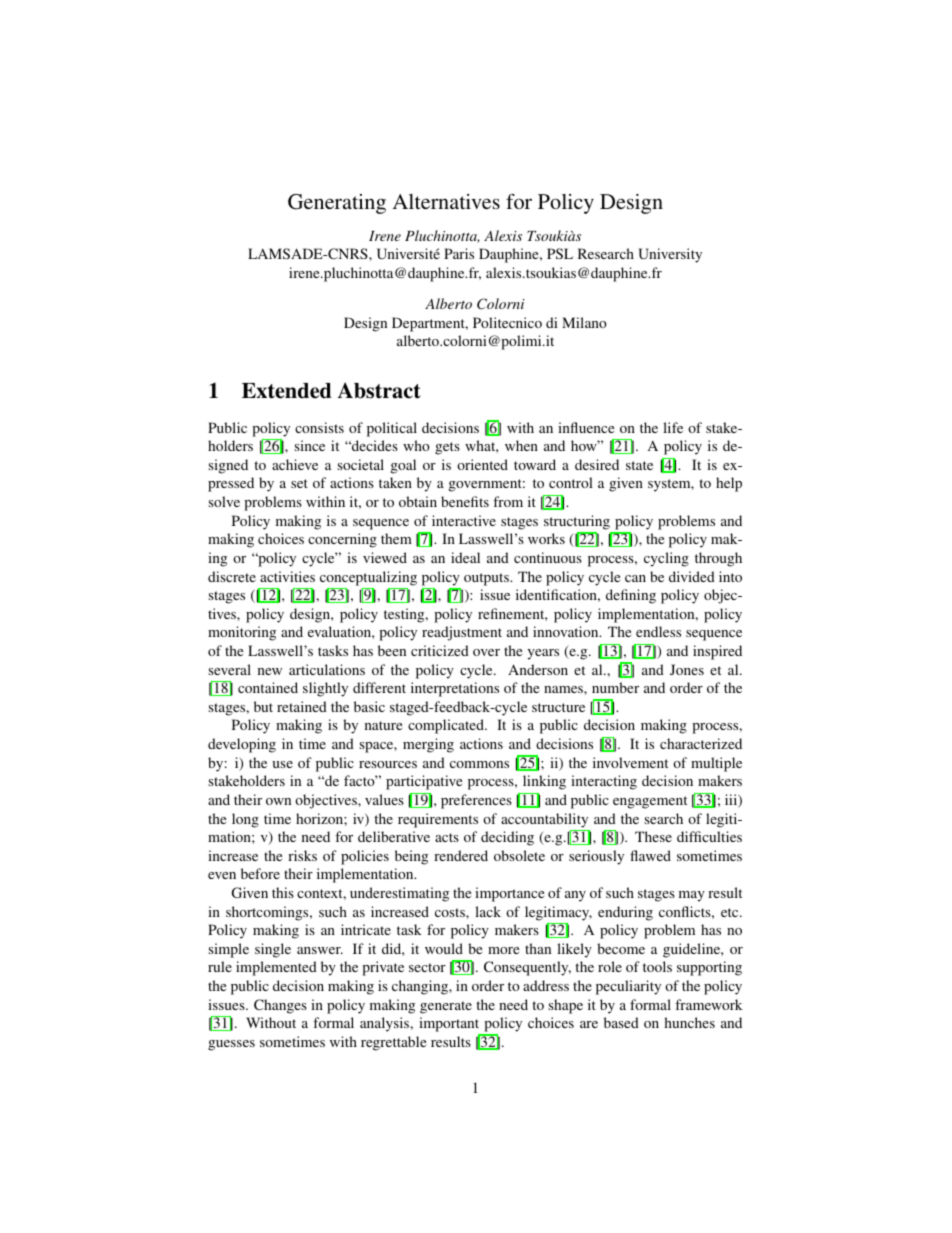  I want to click on Generating, so click(337, 204).
